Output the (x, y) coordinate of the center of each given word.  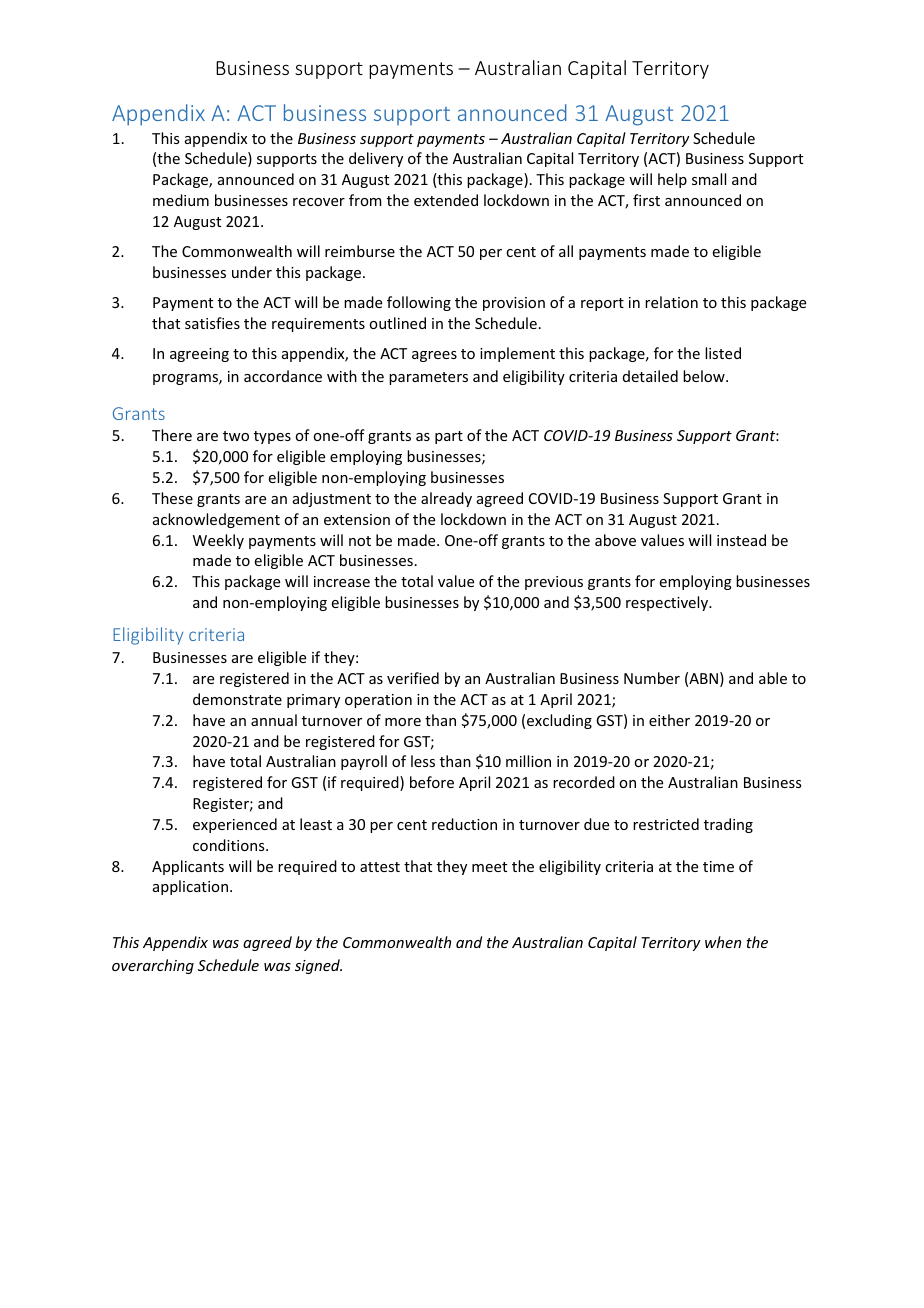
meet (489, 867)
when (723, 942)
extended (446, 200)
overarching (153, 966)
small (709, 179)
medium (181, 200)
